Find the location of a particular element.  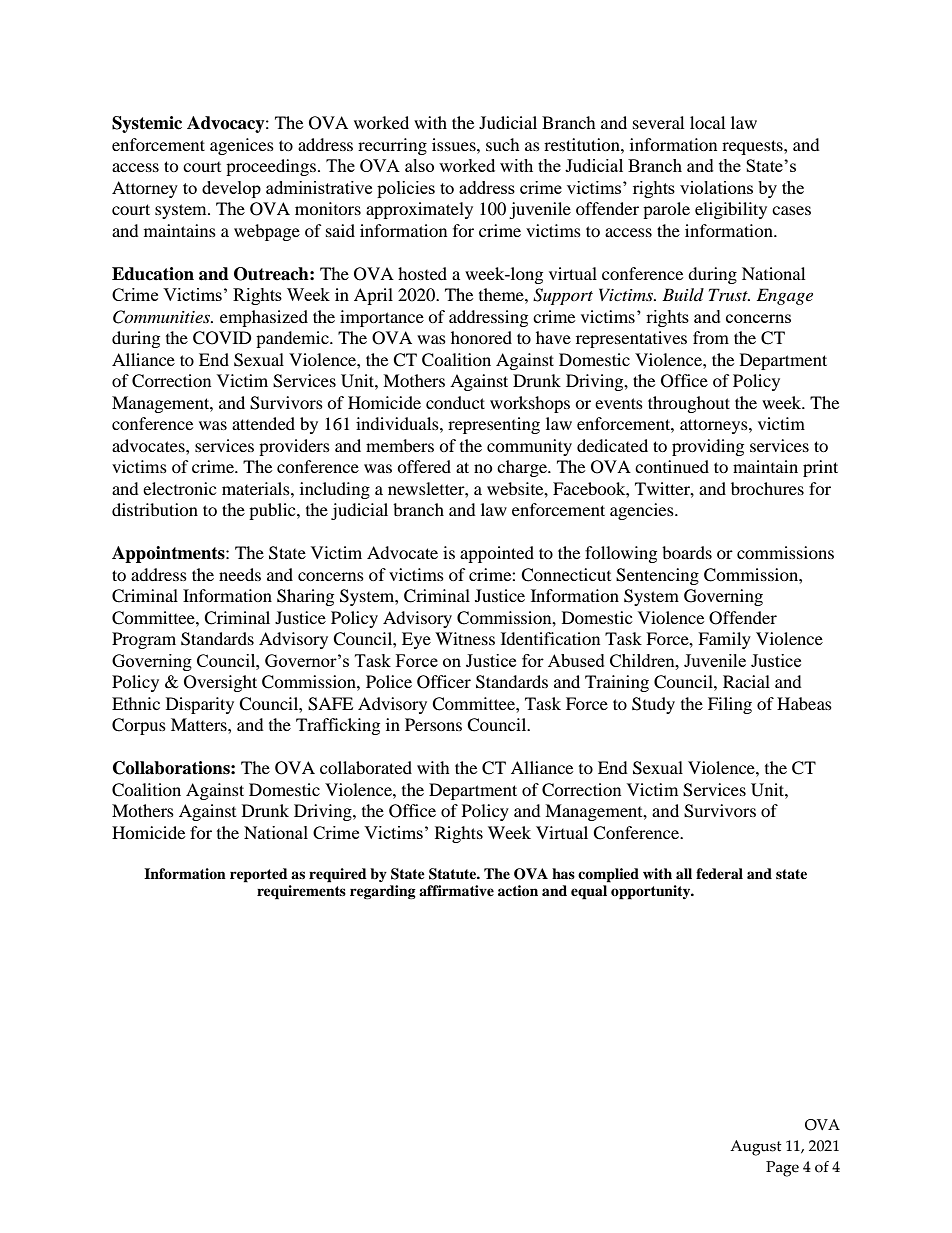

such is located at coordinates (503, 144).
